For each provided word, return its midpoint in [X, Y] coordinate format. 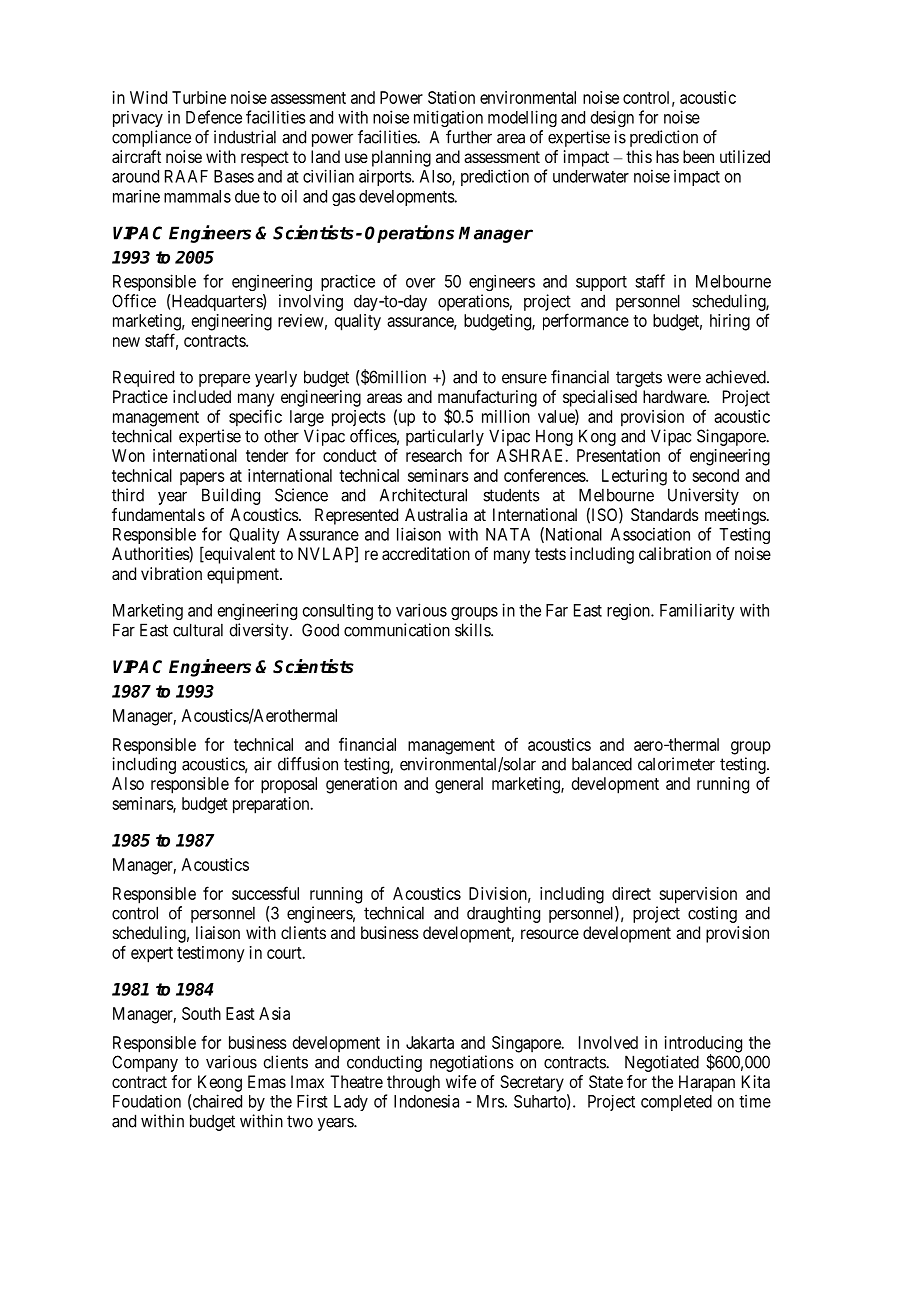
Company [145, 1063]
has [667, 156]
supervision [698, 895]
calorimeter [676, 764]
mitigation [448, 118]
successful [265, 893]
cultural [198, 630]
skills [473, 630]
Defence [214, 117]
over [420, 283]
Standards [665, 514]
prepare [224, 380]
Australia [436, 514]
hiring [730, 322]
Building [231, 496]
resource [550, 934]
